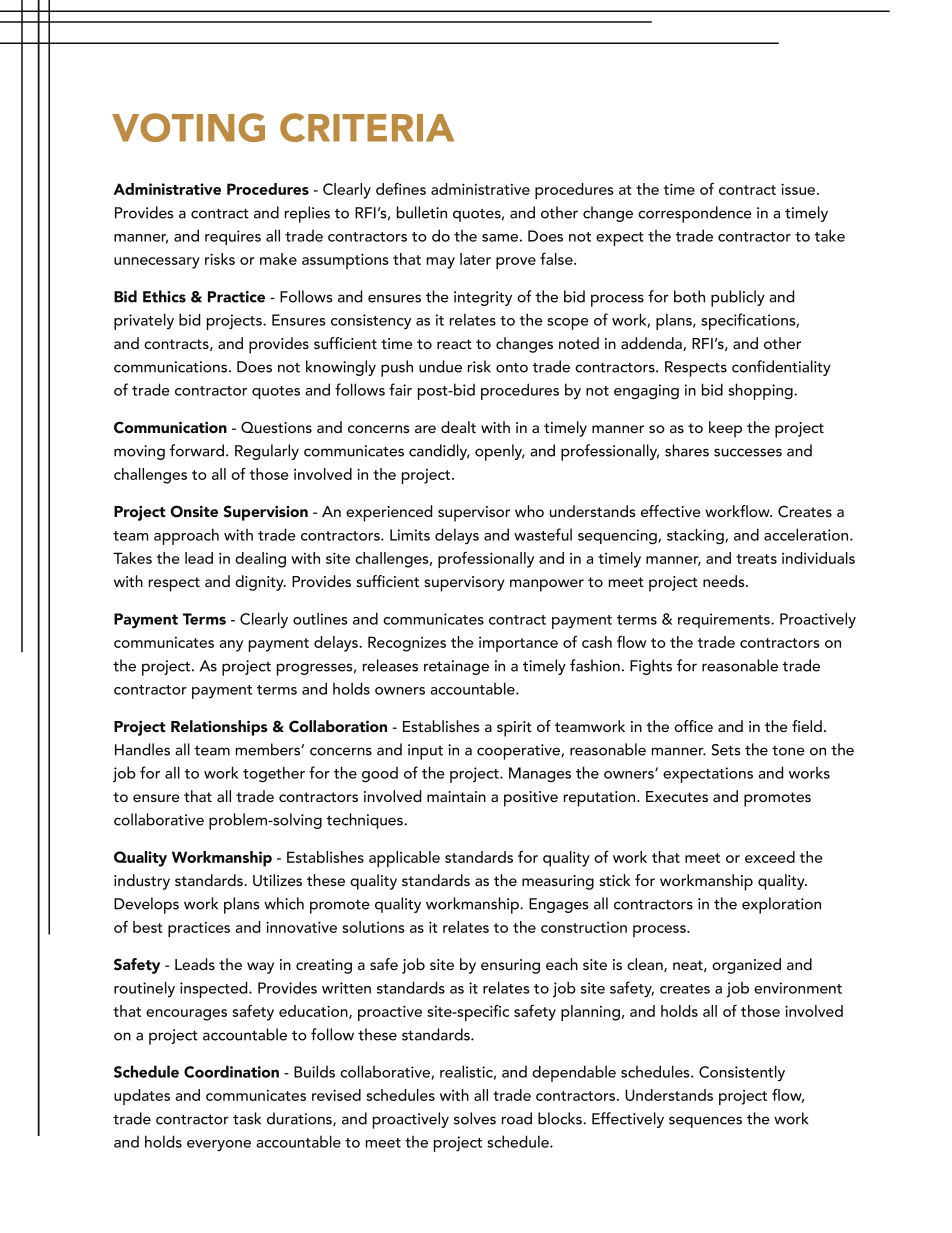 Image resolution: width=952 pixels, height=1233 pixels. I want to click on task, so click(247, 1118).
